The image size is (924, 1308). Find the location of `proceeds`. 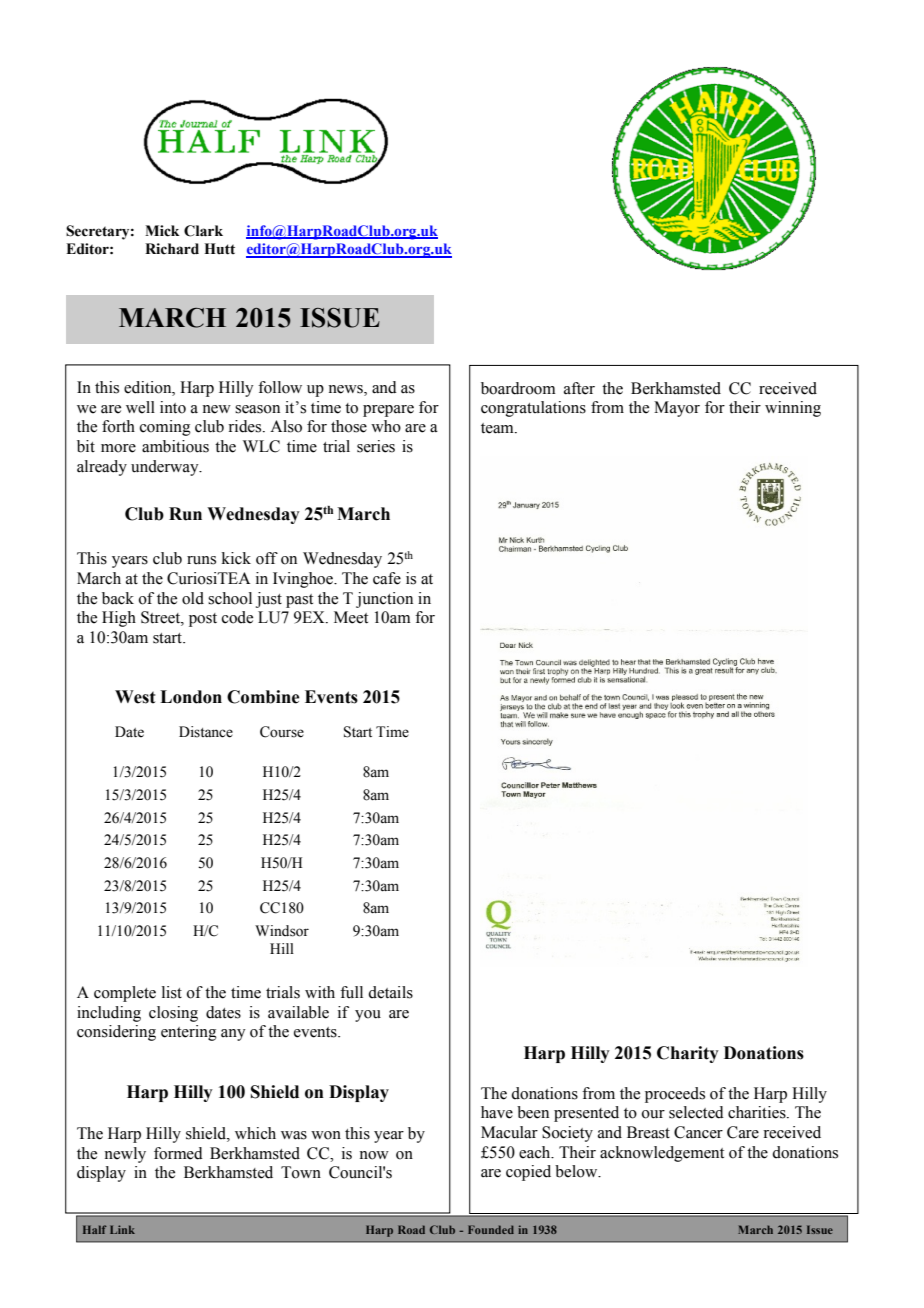

proceeds is located at coordinates (675, 1095).
